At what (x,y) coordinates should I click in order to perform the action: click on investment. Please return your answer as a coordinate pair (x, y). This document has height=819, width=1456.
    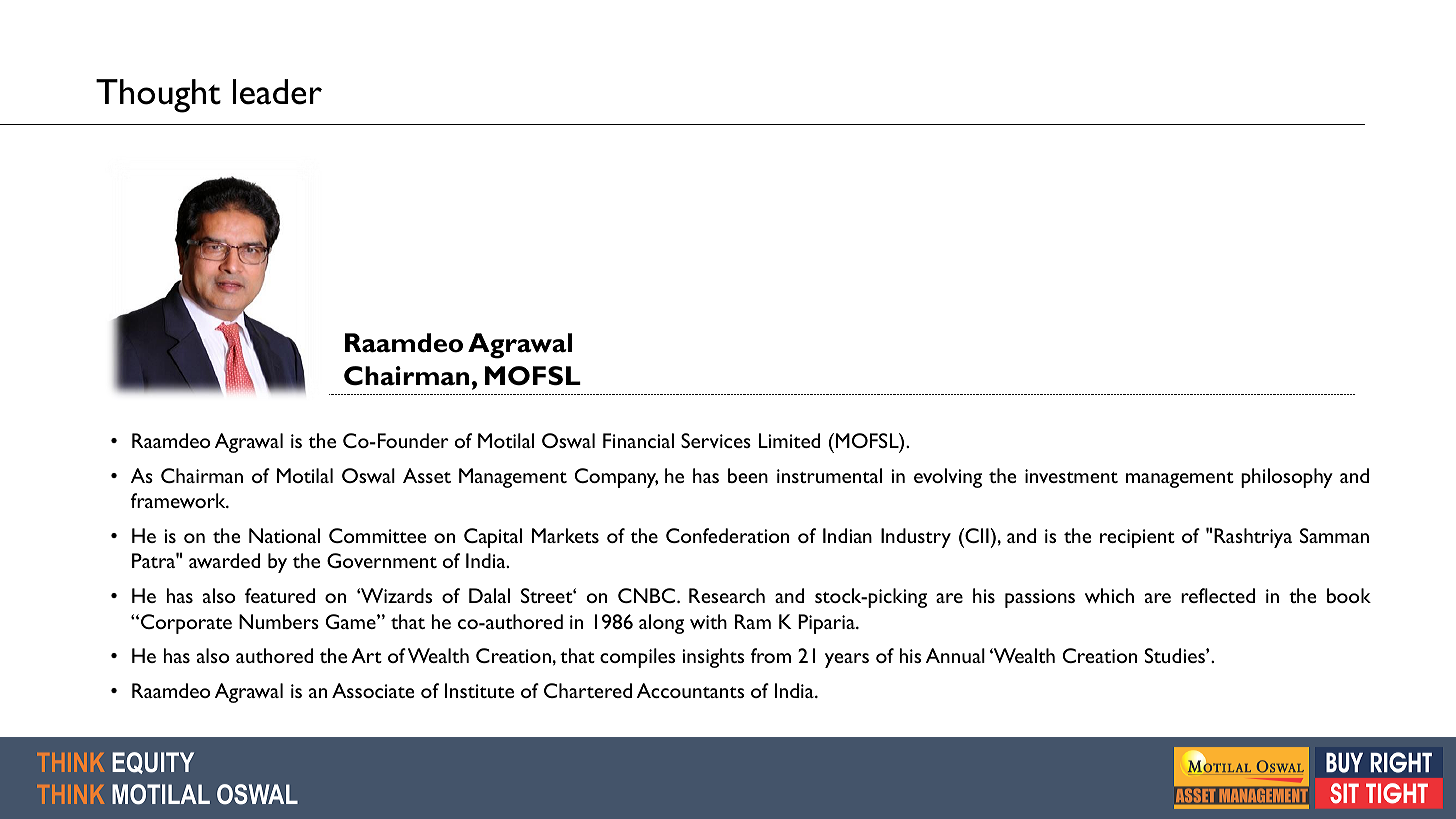
    Looking at the image, I should click on (1071, 476).
